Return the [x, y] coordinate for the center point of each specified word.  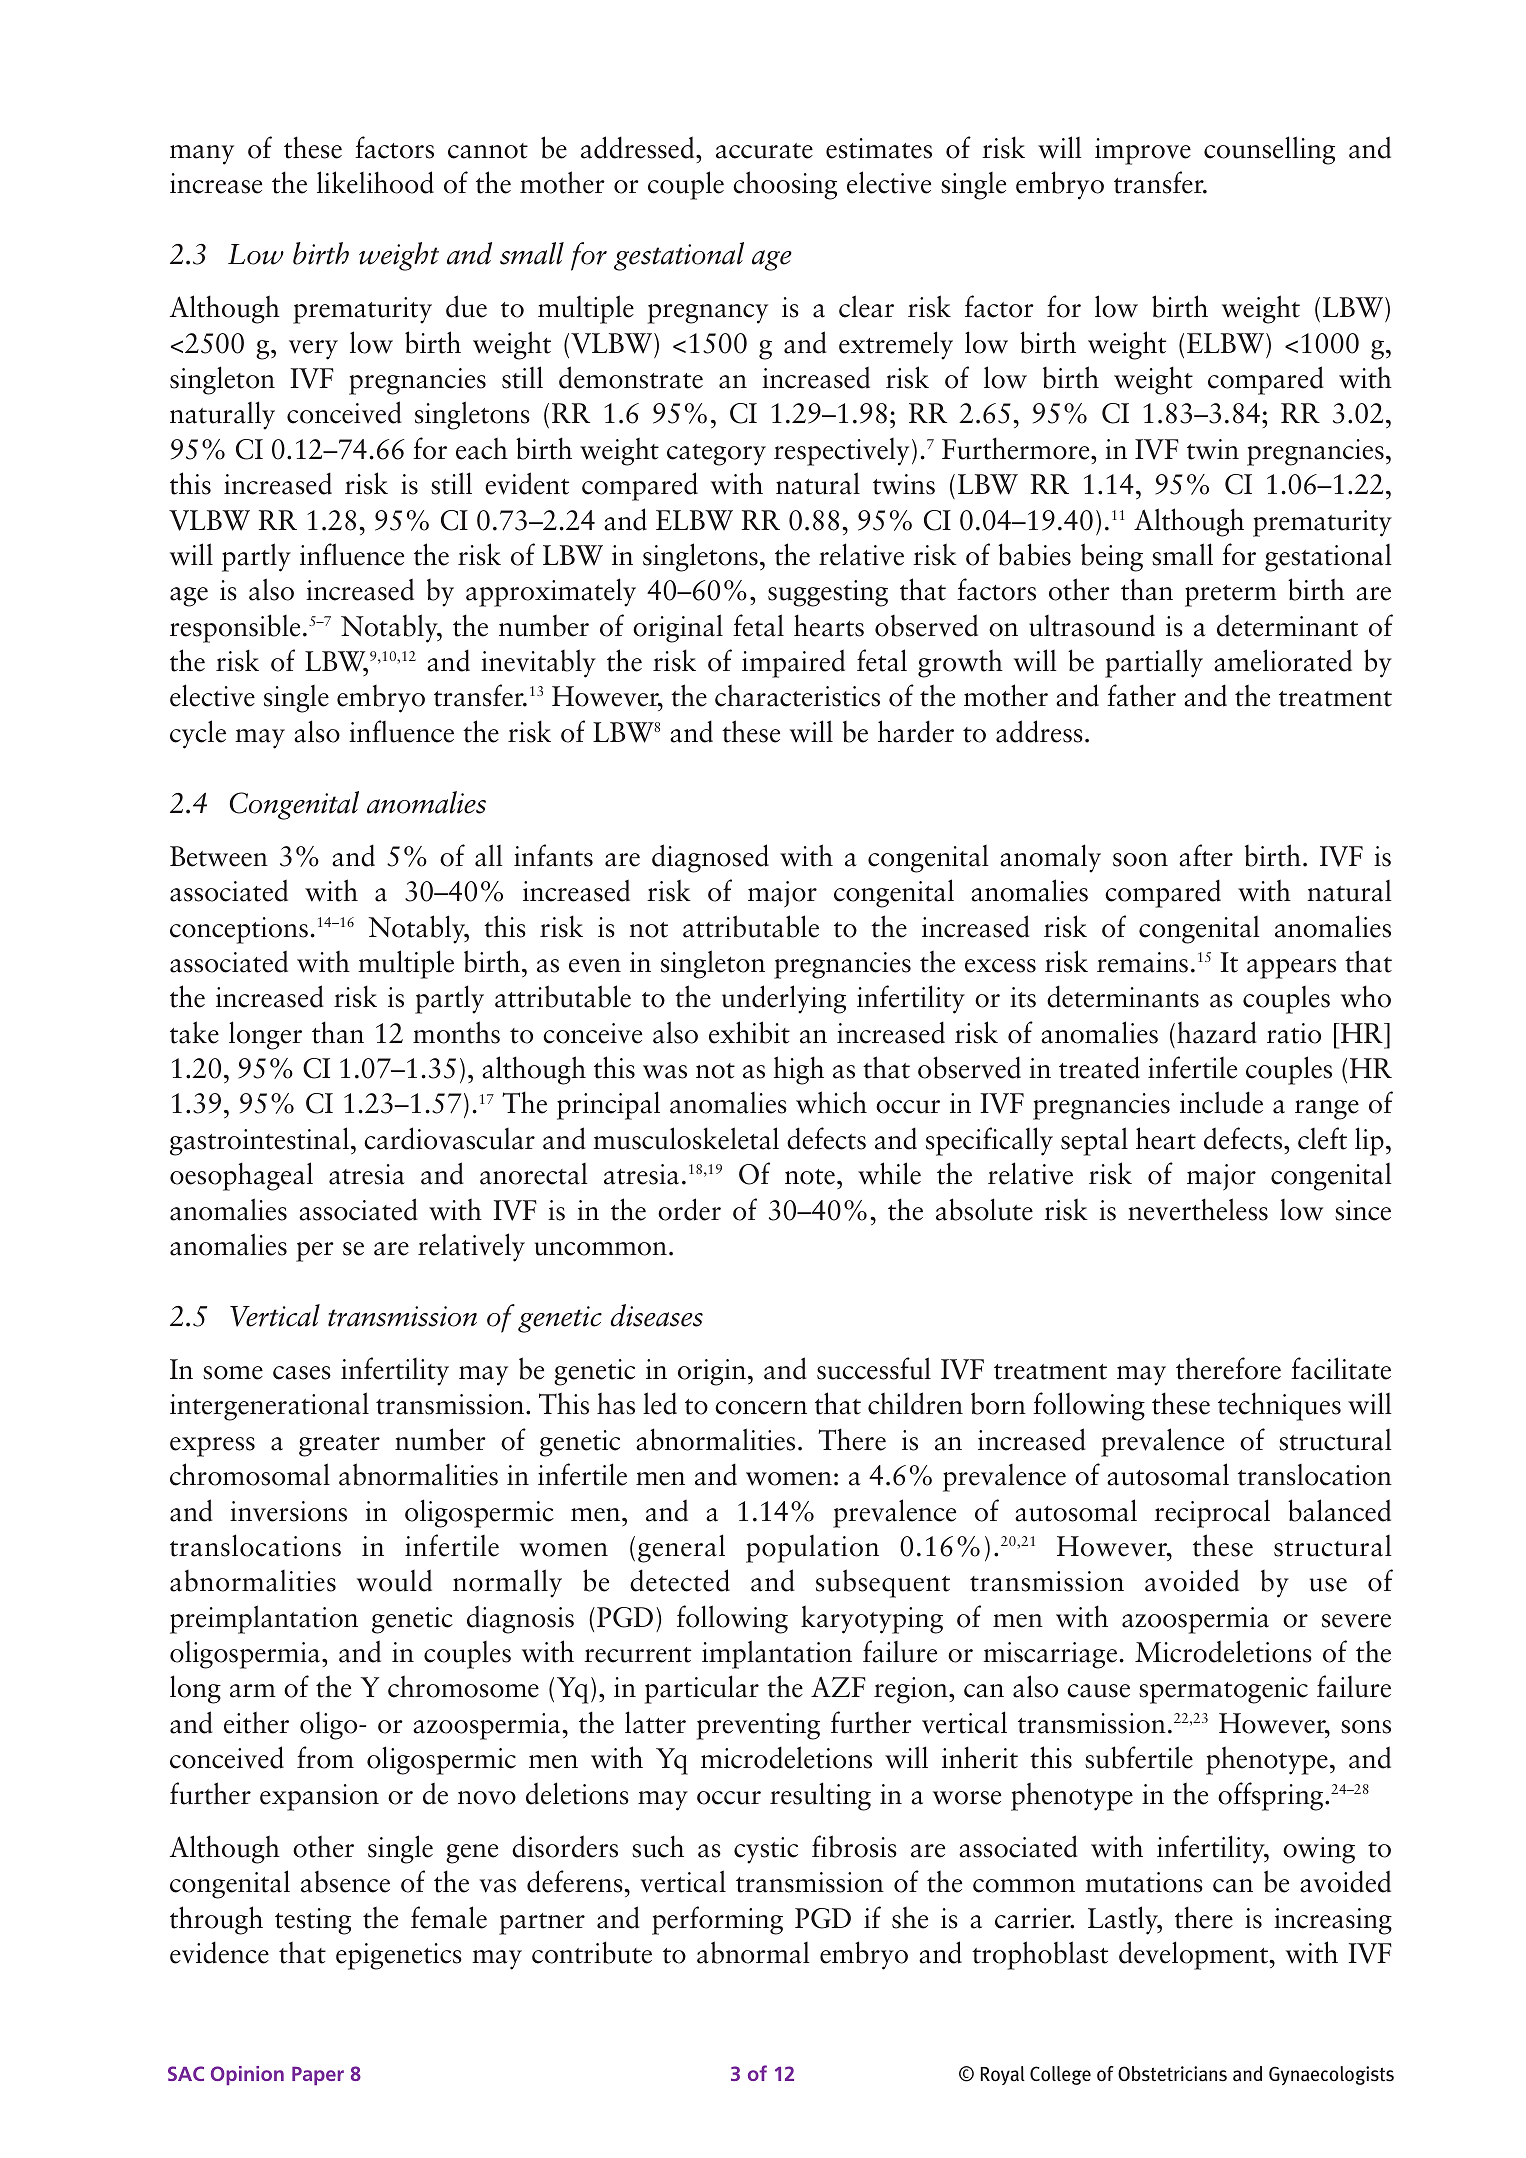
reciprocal [1212, 1513]
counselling [1269, 150]
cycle [198, 734]
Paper [318, 2076]
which [831, 1102]
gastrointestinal [259, 1141]
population [812, 1549]
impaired [793, 663]
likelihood [375, 182]
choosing [785, 185]
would [394, 1580]
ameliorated [1283, 660]
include [1221, 1102]
